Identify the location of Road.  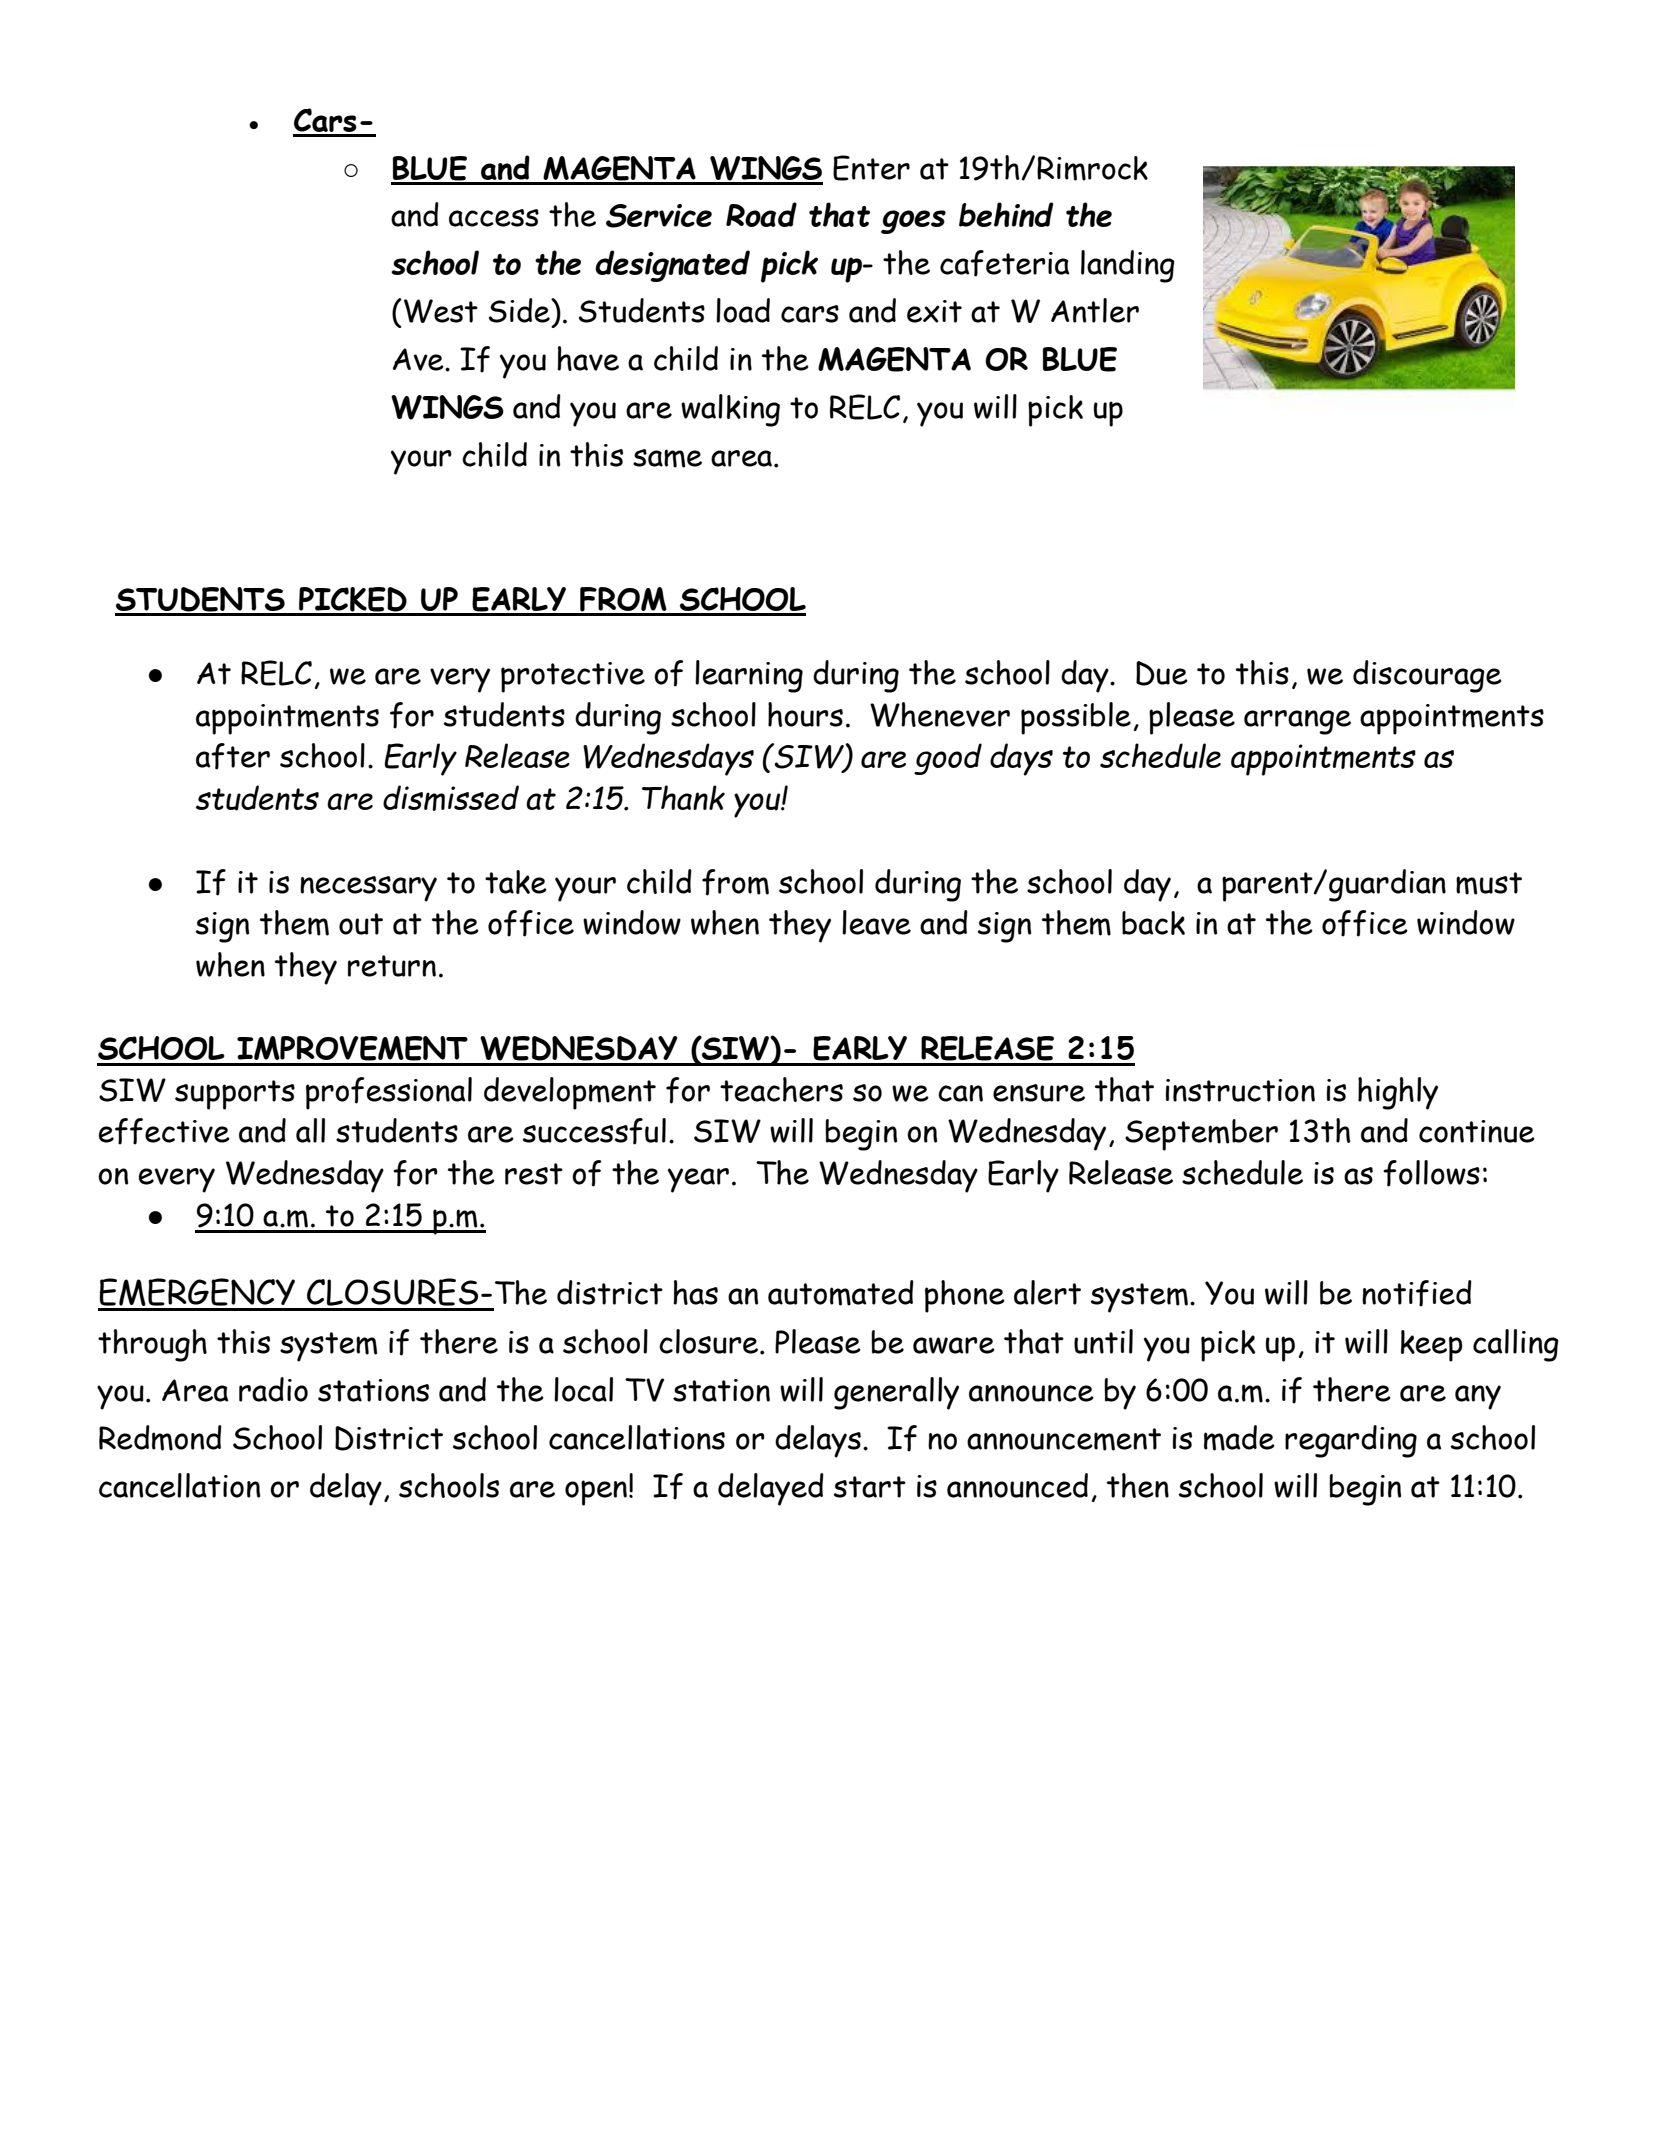
(761, 214).
